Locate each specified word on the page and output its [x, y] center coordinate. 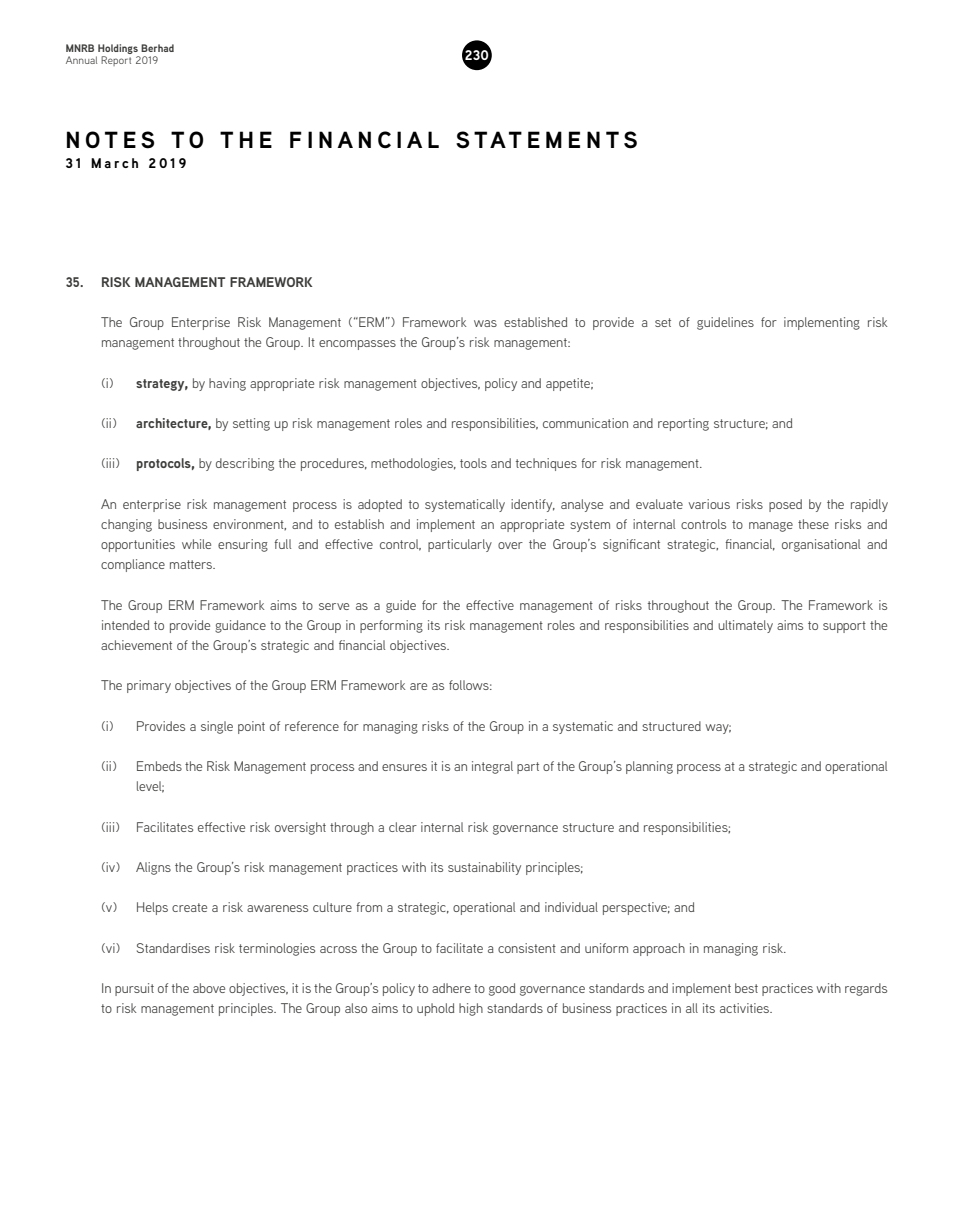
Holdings [118, 49]
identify [533, 505]
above [209, 988]
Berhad [157, 48]
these [813, 524]
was [485, 323]
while [196, 544]
